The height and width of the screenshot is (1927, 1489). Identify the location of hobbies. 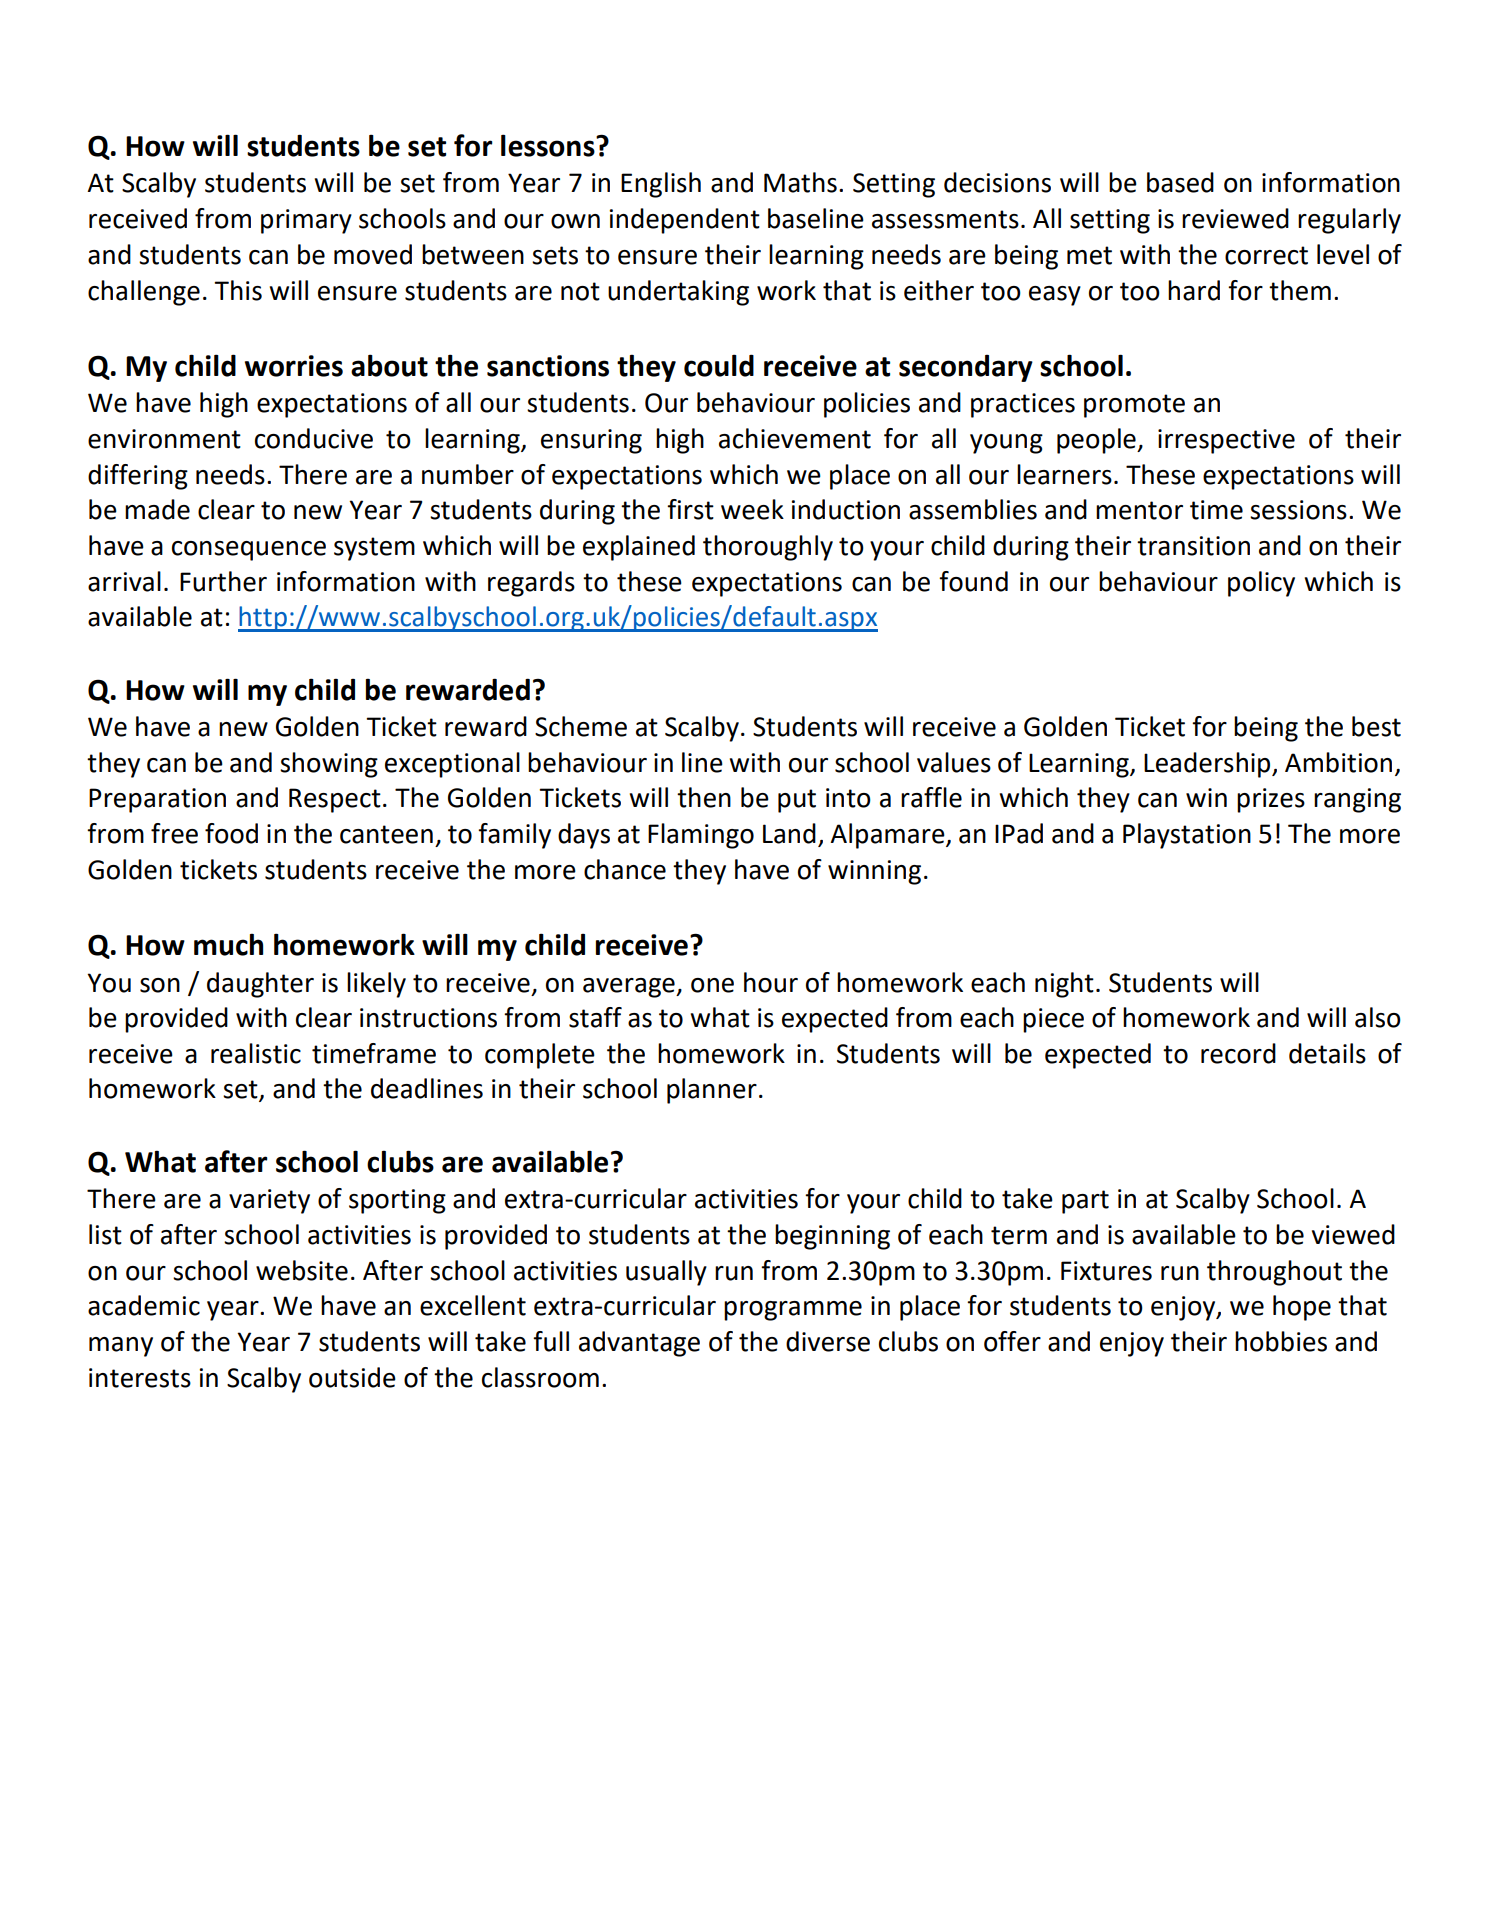
(1281, 1341).
